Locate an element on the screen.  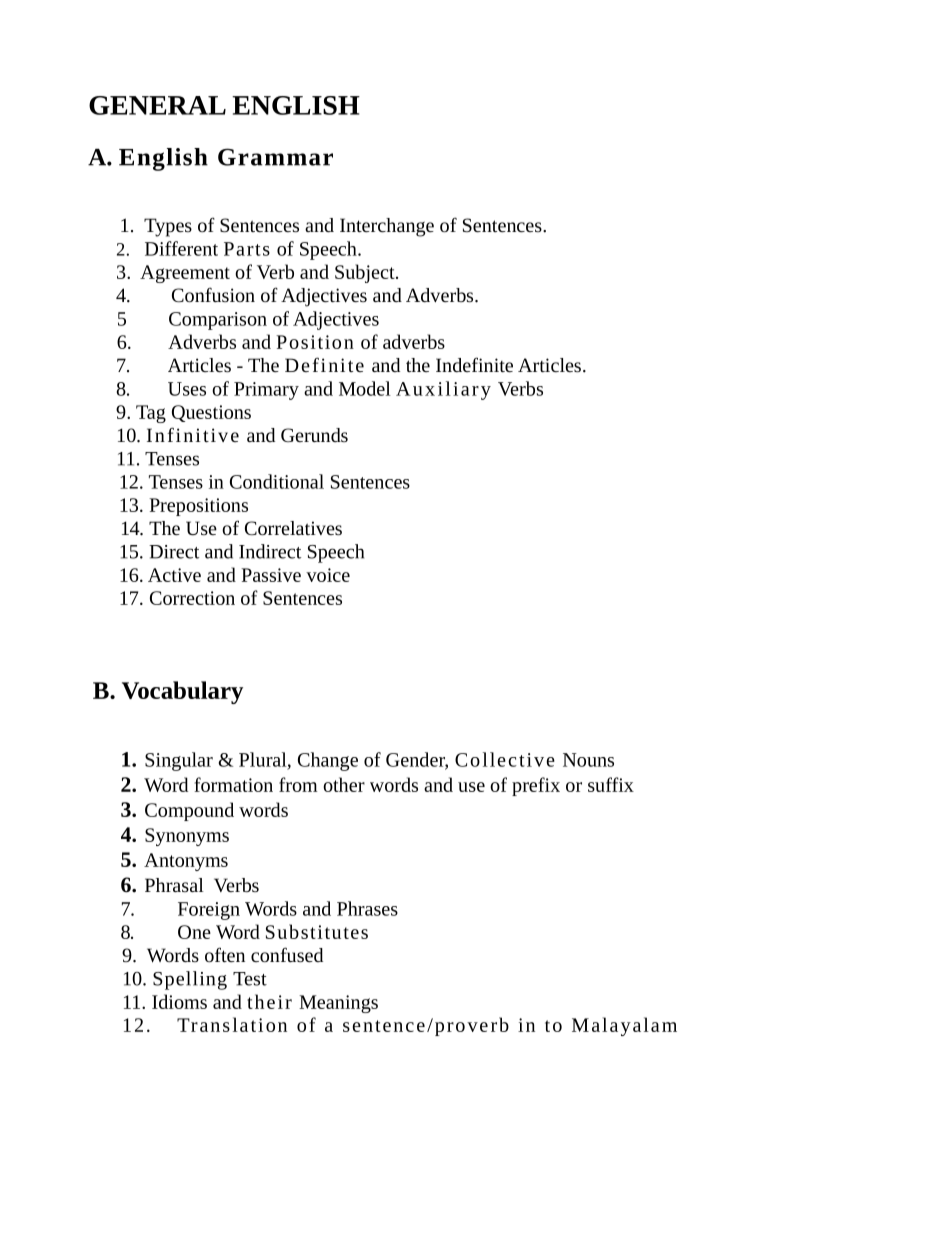
Model is located at coordinates (365, 388).
